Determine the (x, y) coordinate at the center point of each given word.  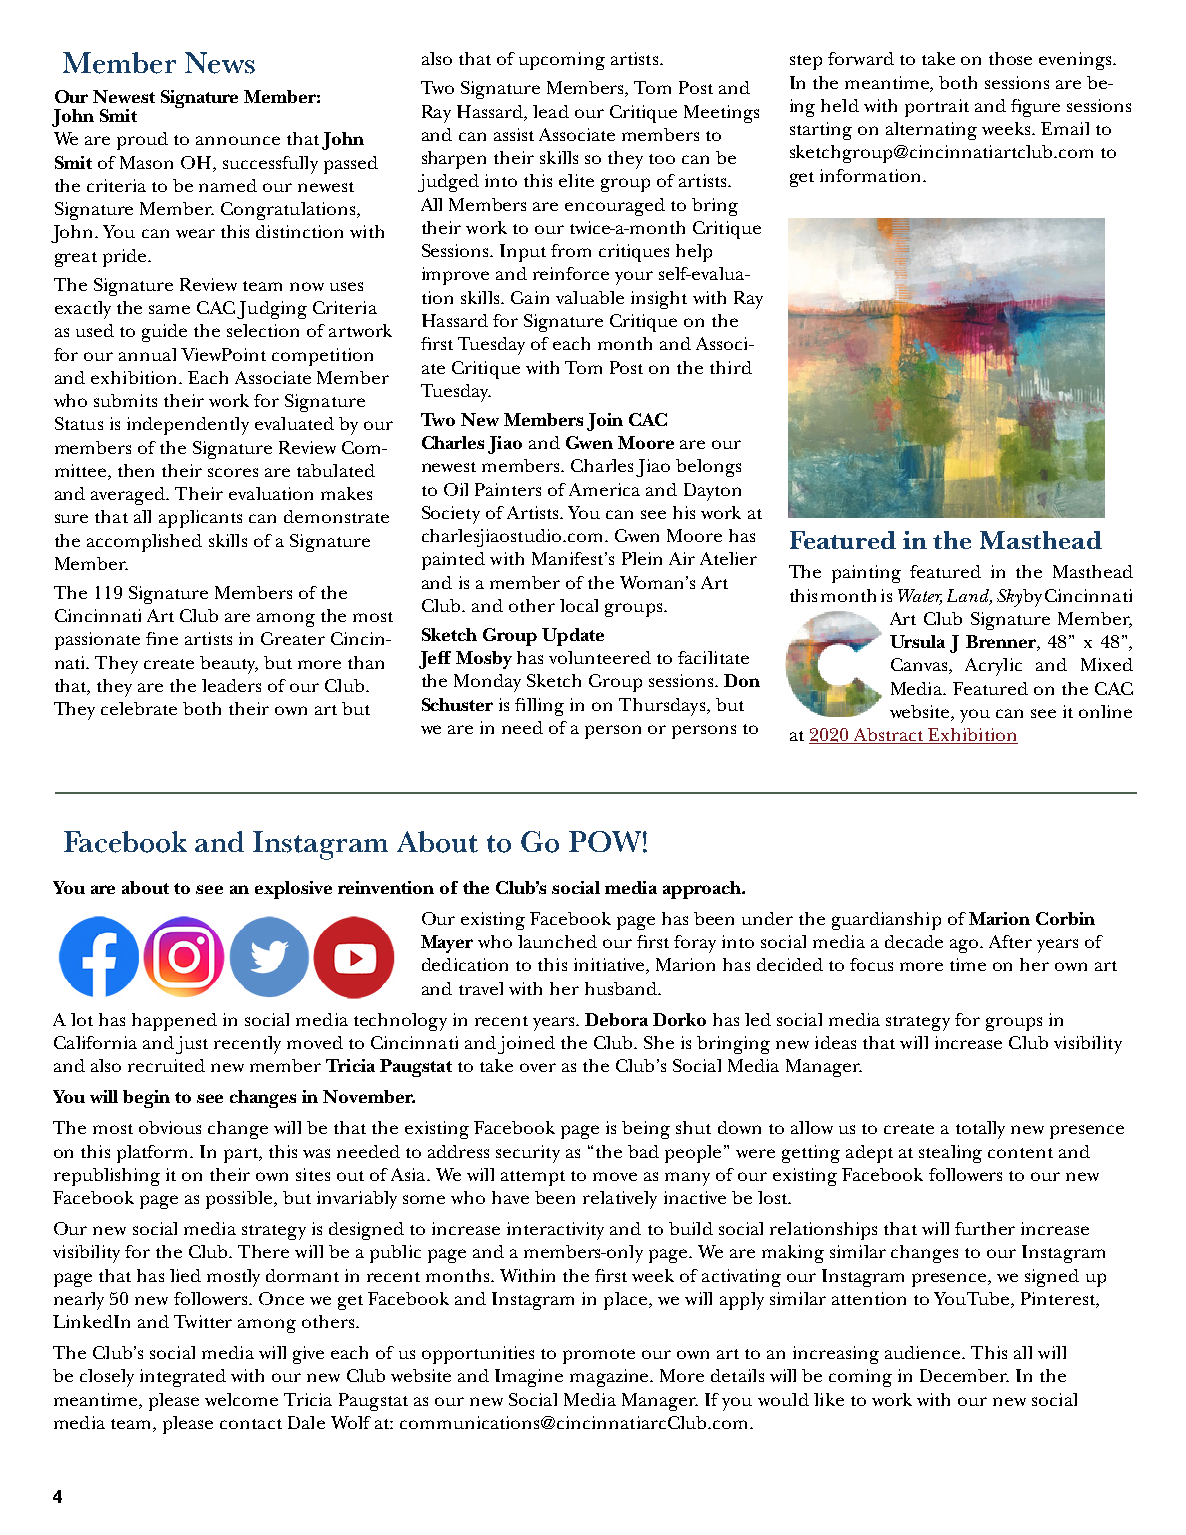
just (192, 1045)
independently (188, 426)
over (538, 1067)
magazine (611, 1378)
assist (514, 134)
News (220, 63)
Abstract (889, 736)
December (964, 1375)
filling (539, 707)
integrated (183, 1378)
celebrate (139, 708)
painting (866, 574)
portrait (937, 108)
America (604, 489)
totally (980, 1130)
